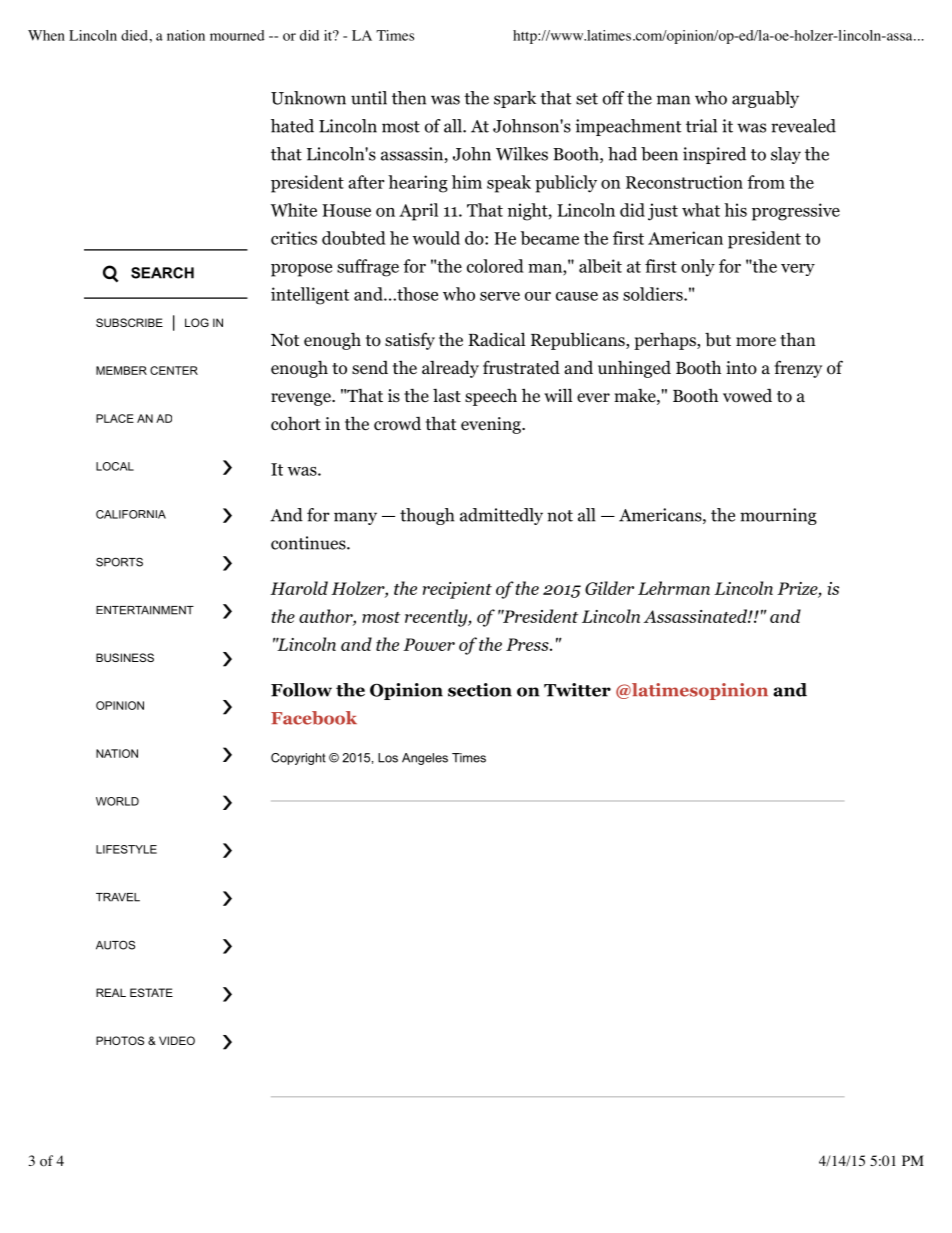 The image size is (952, 1233). What do you see at coordinates (747, 396) in the document?
I see `vowed` at bounding box center [747, 396].
